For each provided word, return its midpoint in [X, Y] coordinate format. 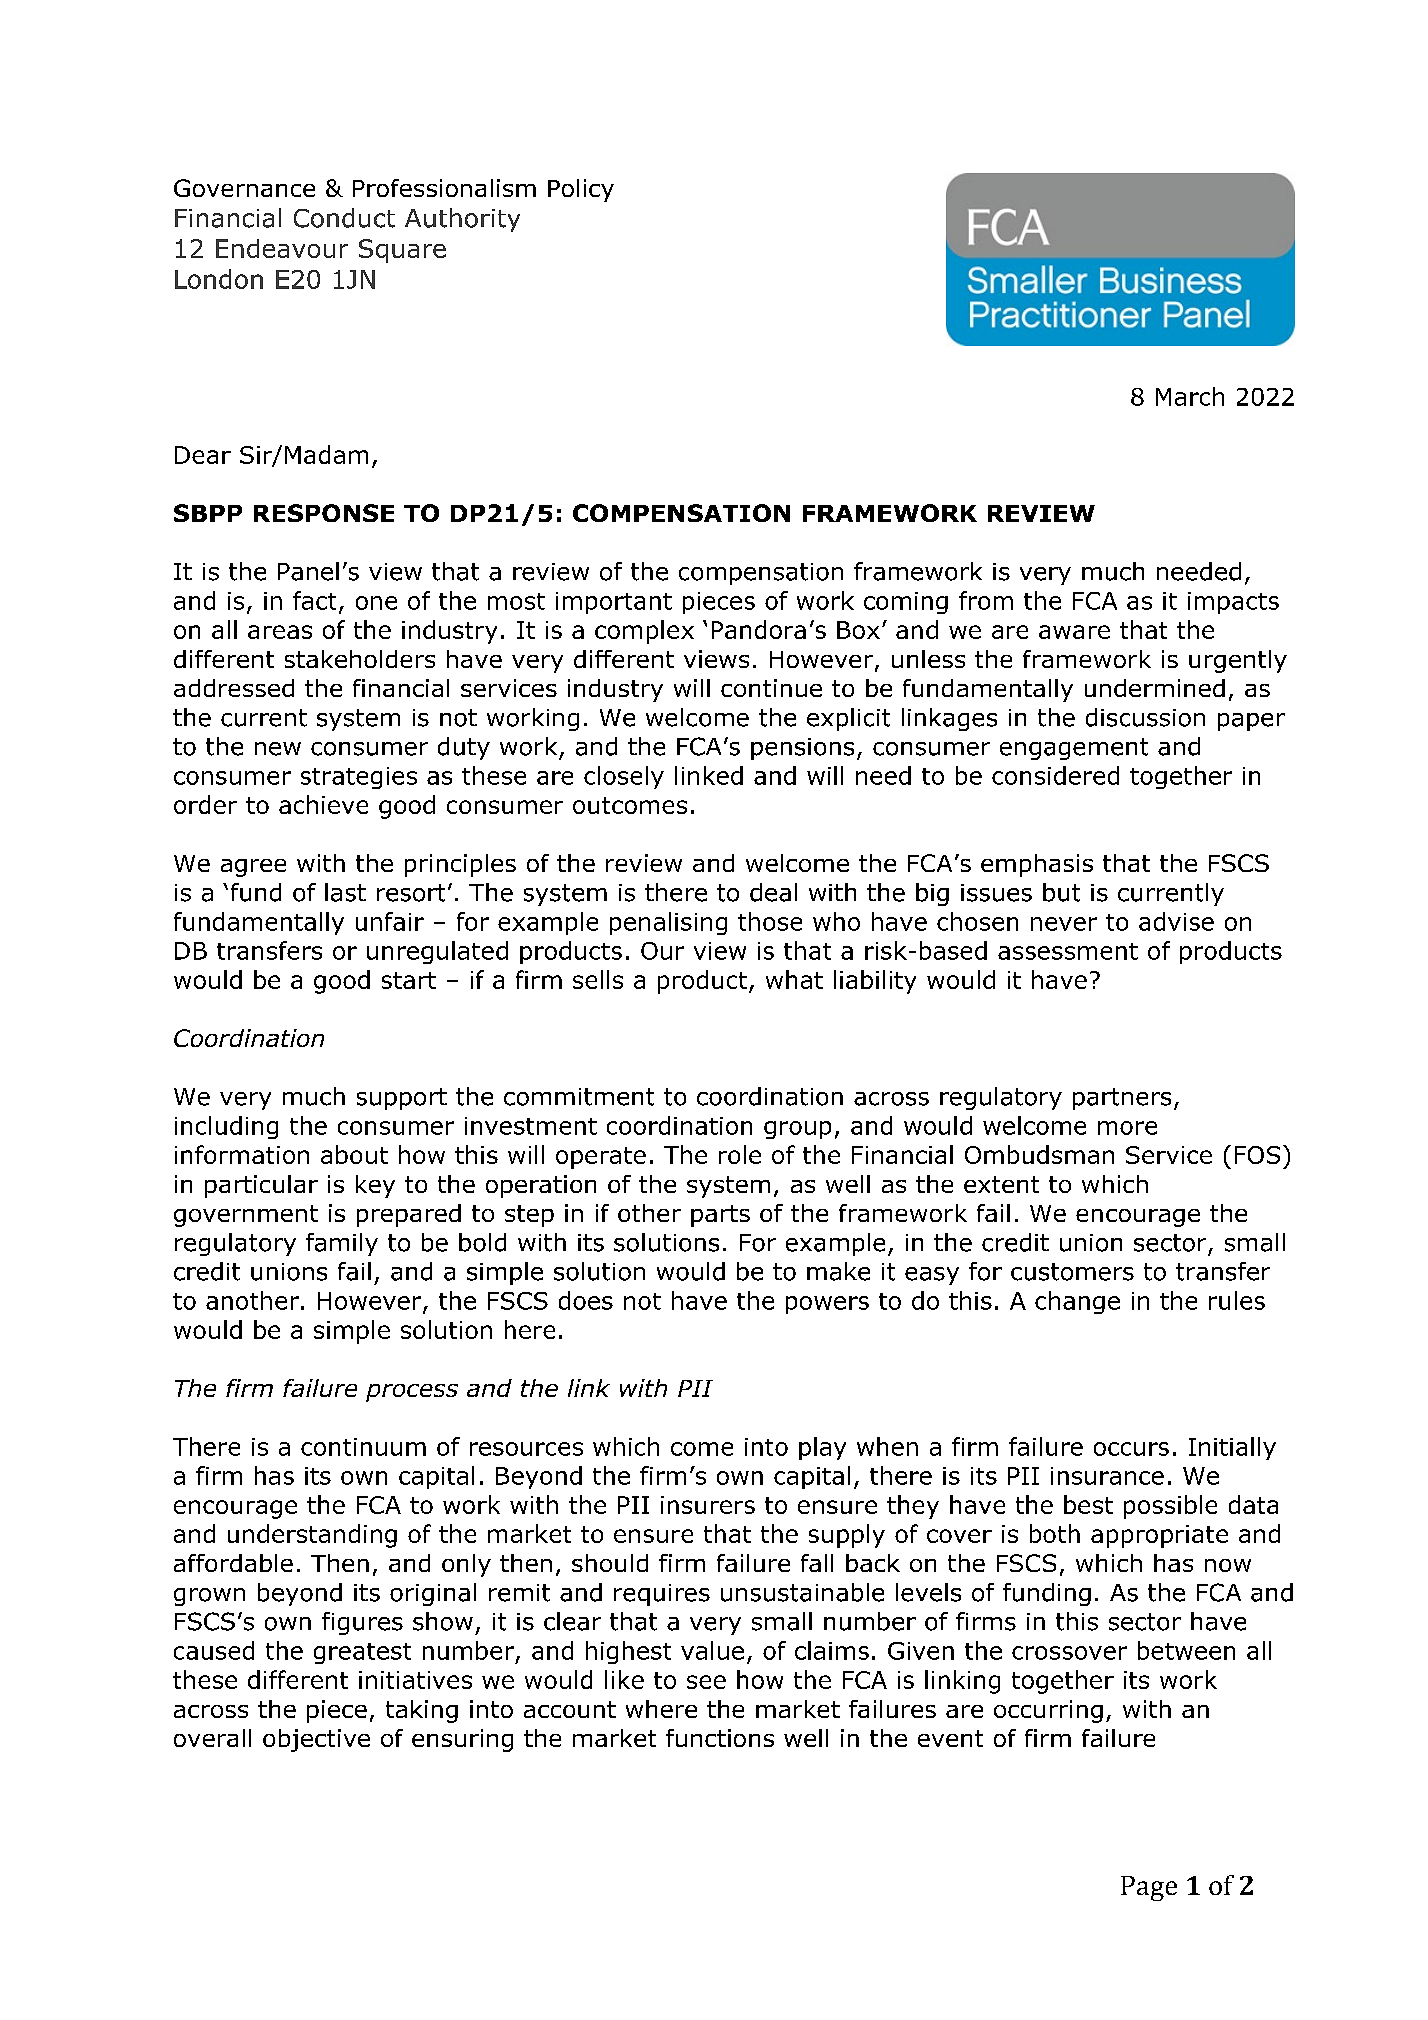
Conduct [344, 218]
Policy [581, 190]
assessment [1068, 951]
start [409, 980]
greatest [362, 1653]
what [794, 979]
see [706, 1682]
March [1190, 396]
